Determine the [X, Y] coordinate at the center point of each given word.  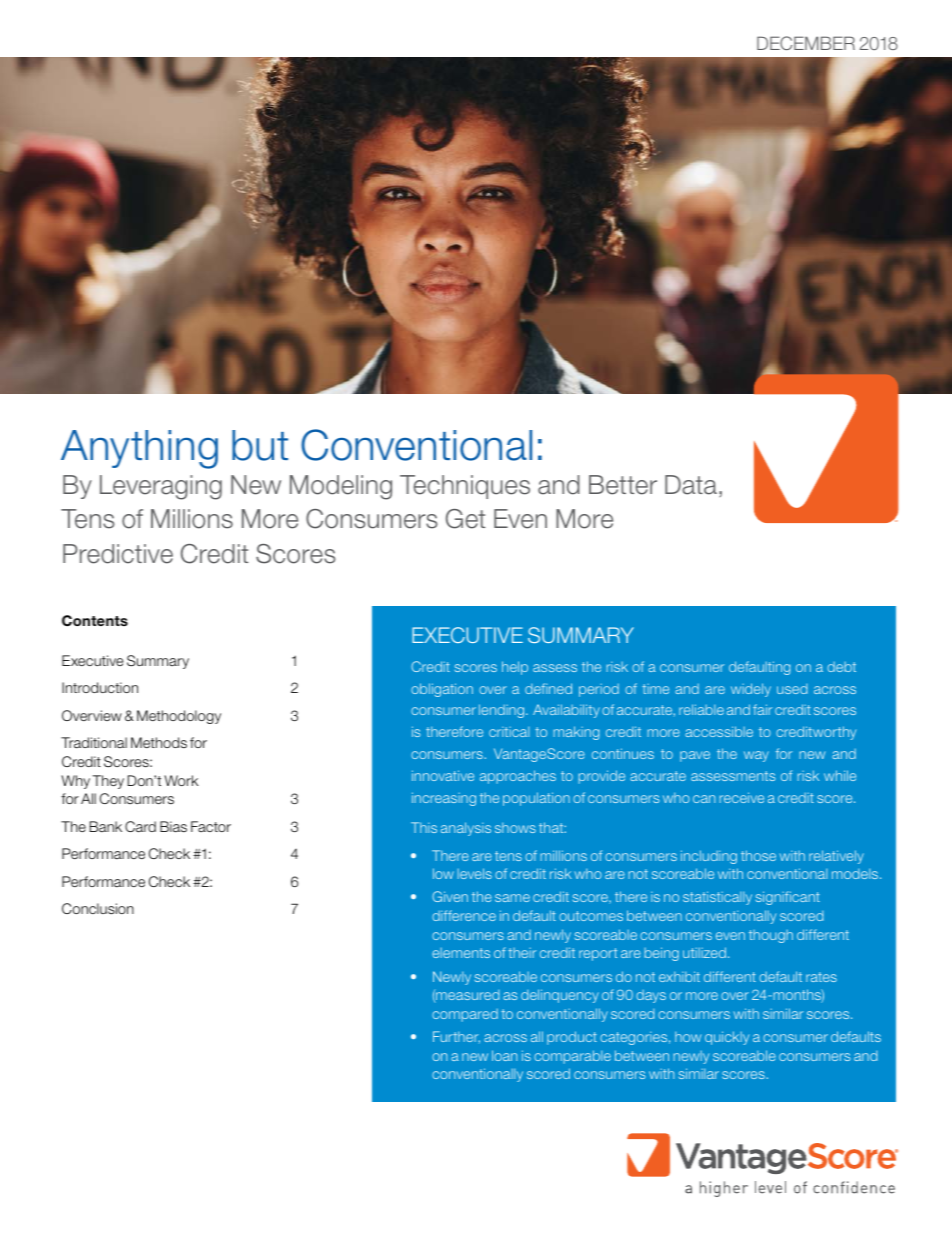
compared [465, 1015]
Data [691, 485]
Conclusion [98, 908]
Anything [139, 449]
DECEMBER [806, 43]
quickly [727, 1038]
